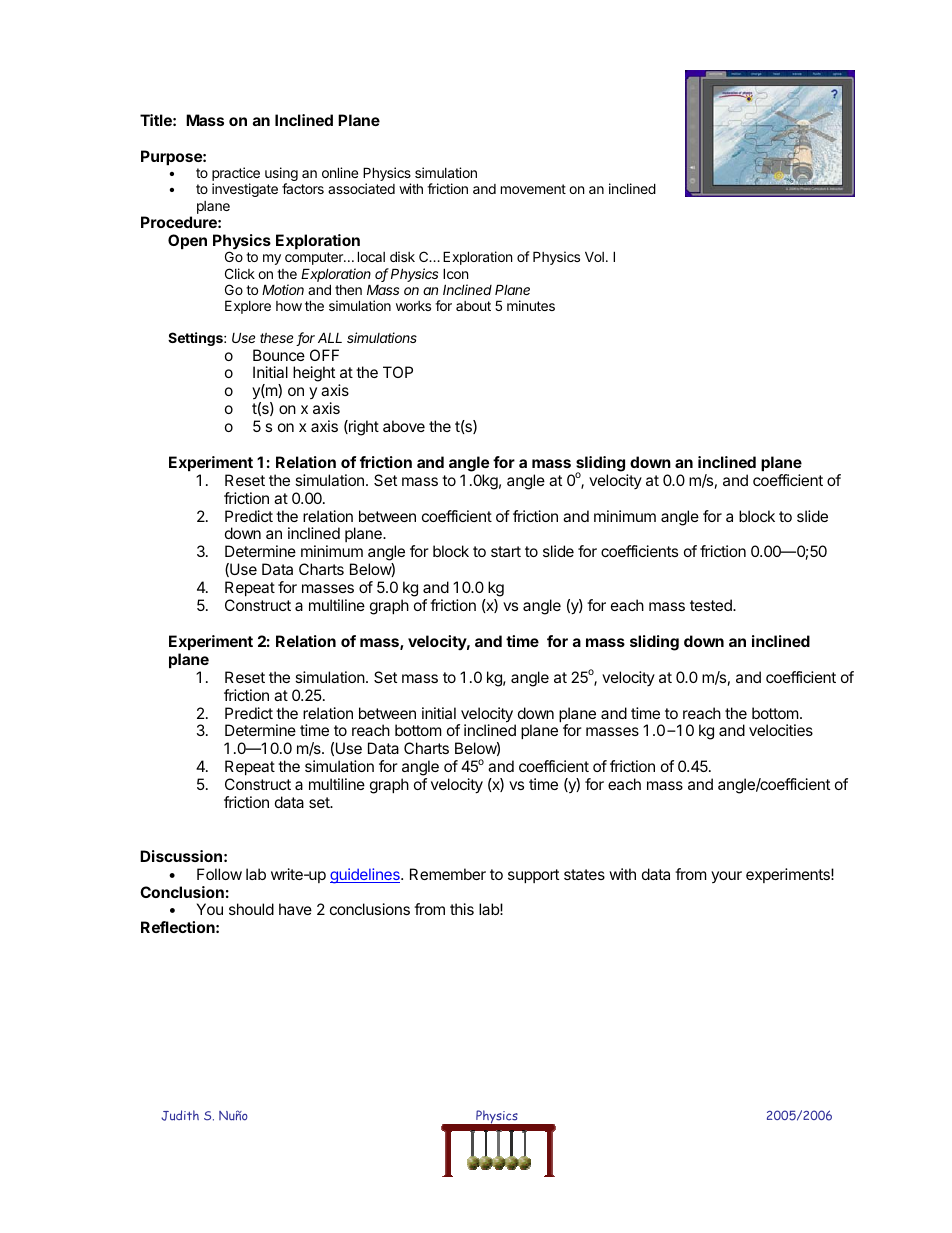 Image resolution: width=952 pixels, height=1233 pixels. I want to click on Judith, so click(180, 1115).
